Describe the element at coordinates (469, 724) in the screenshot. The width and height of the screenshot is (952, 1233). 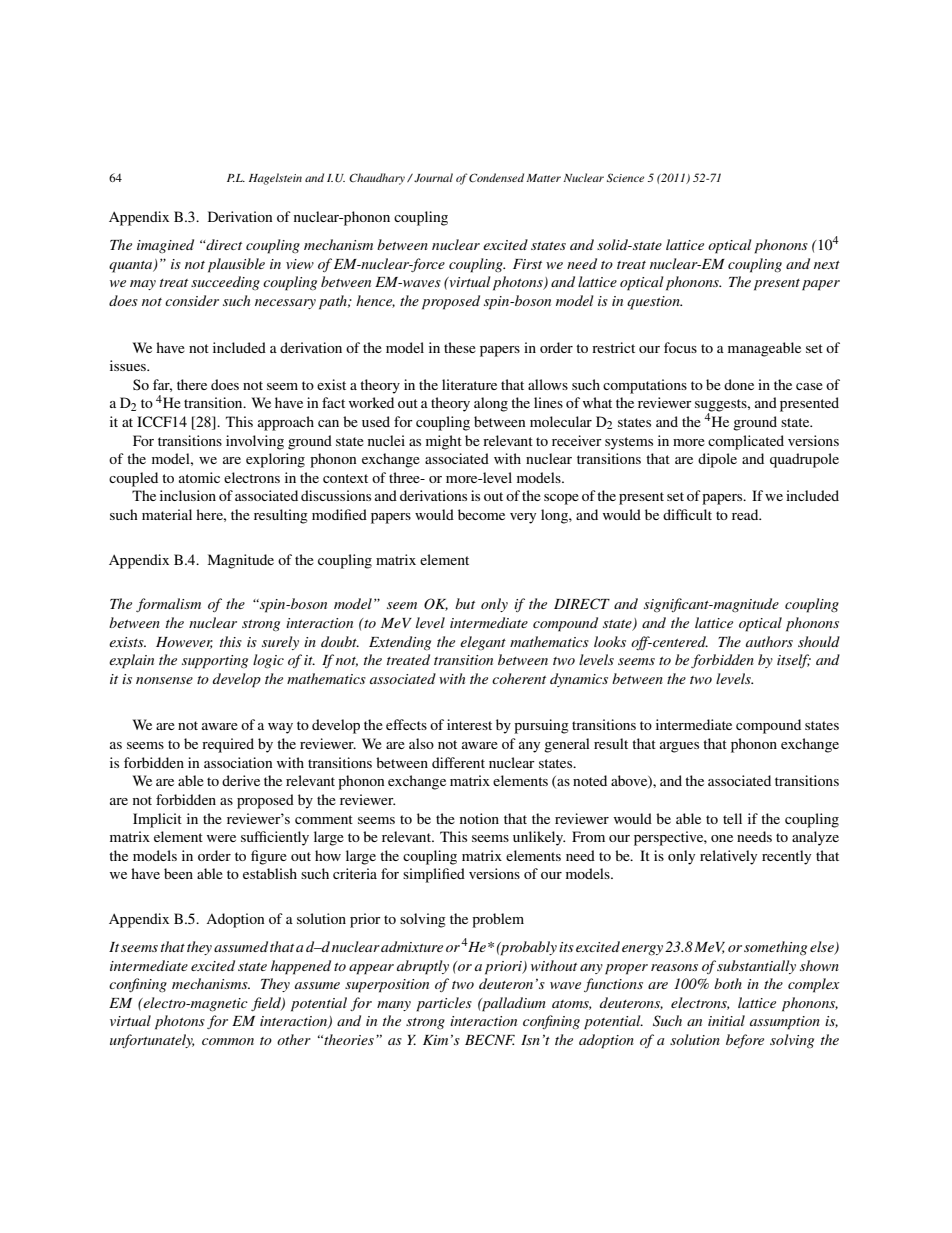
I see `interest` at that location.
